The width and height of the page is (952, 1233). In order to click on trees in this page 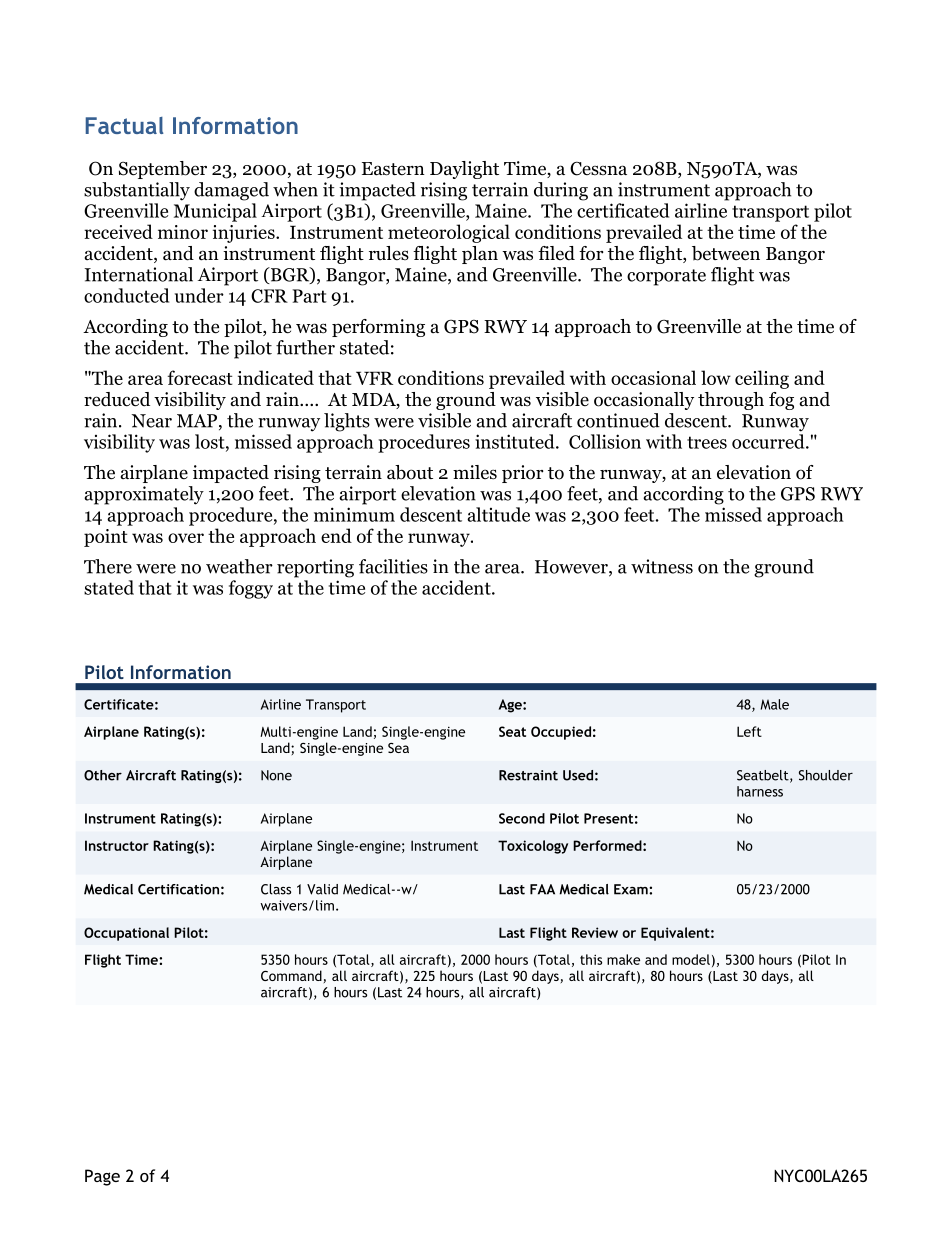, I will do `click(707, 442)`.
